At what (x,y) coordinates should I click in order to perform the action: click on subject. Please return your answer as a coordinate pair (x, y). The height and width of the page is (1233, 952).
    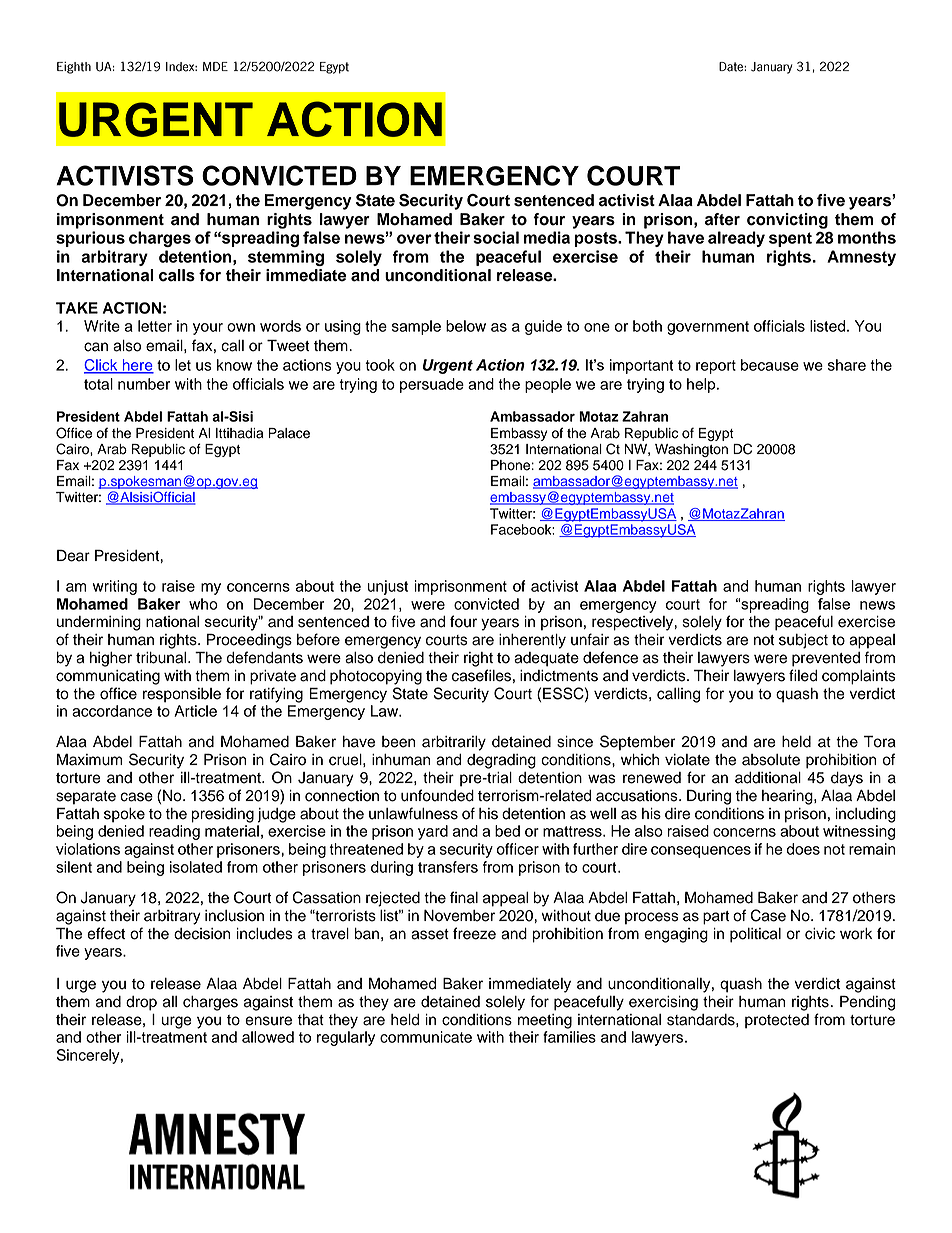
    Looking at the image, I should click on (803, 641).
